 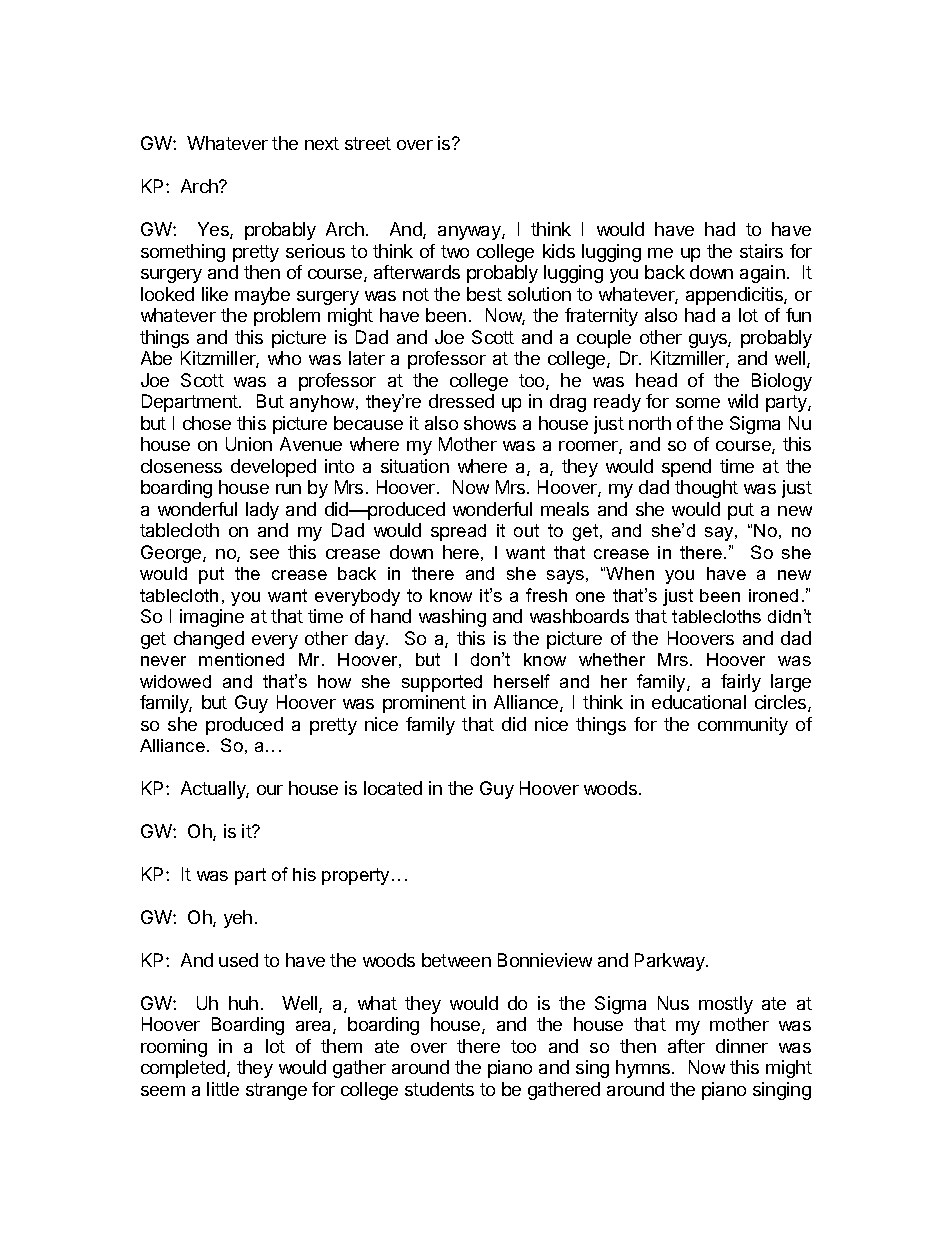 What do you see at coordinates (393, 788) in the image?
I see `located` at bounding box center [393, 788].
